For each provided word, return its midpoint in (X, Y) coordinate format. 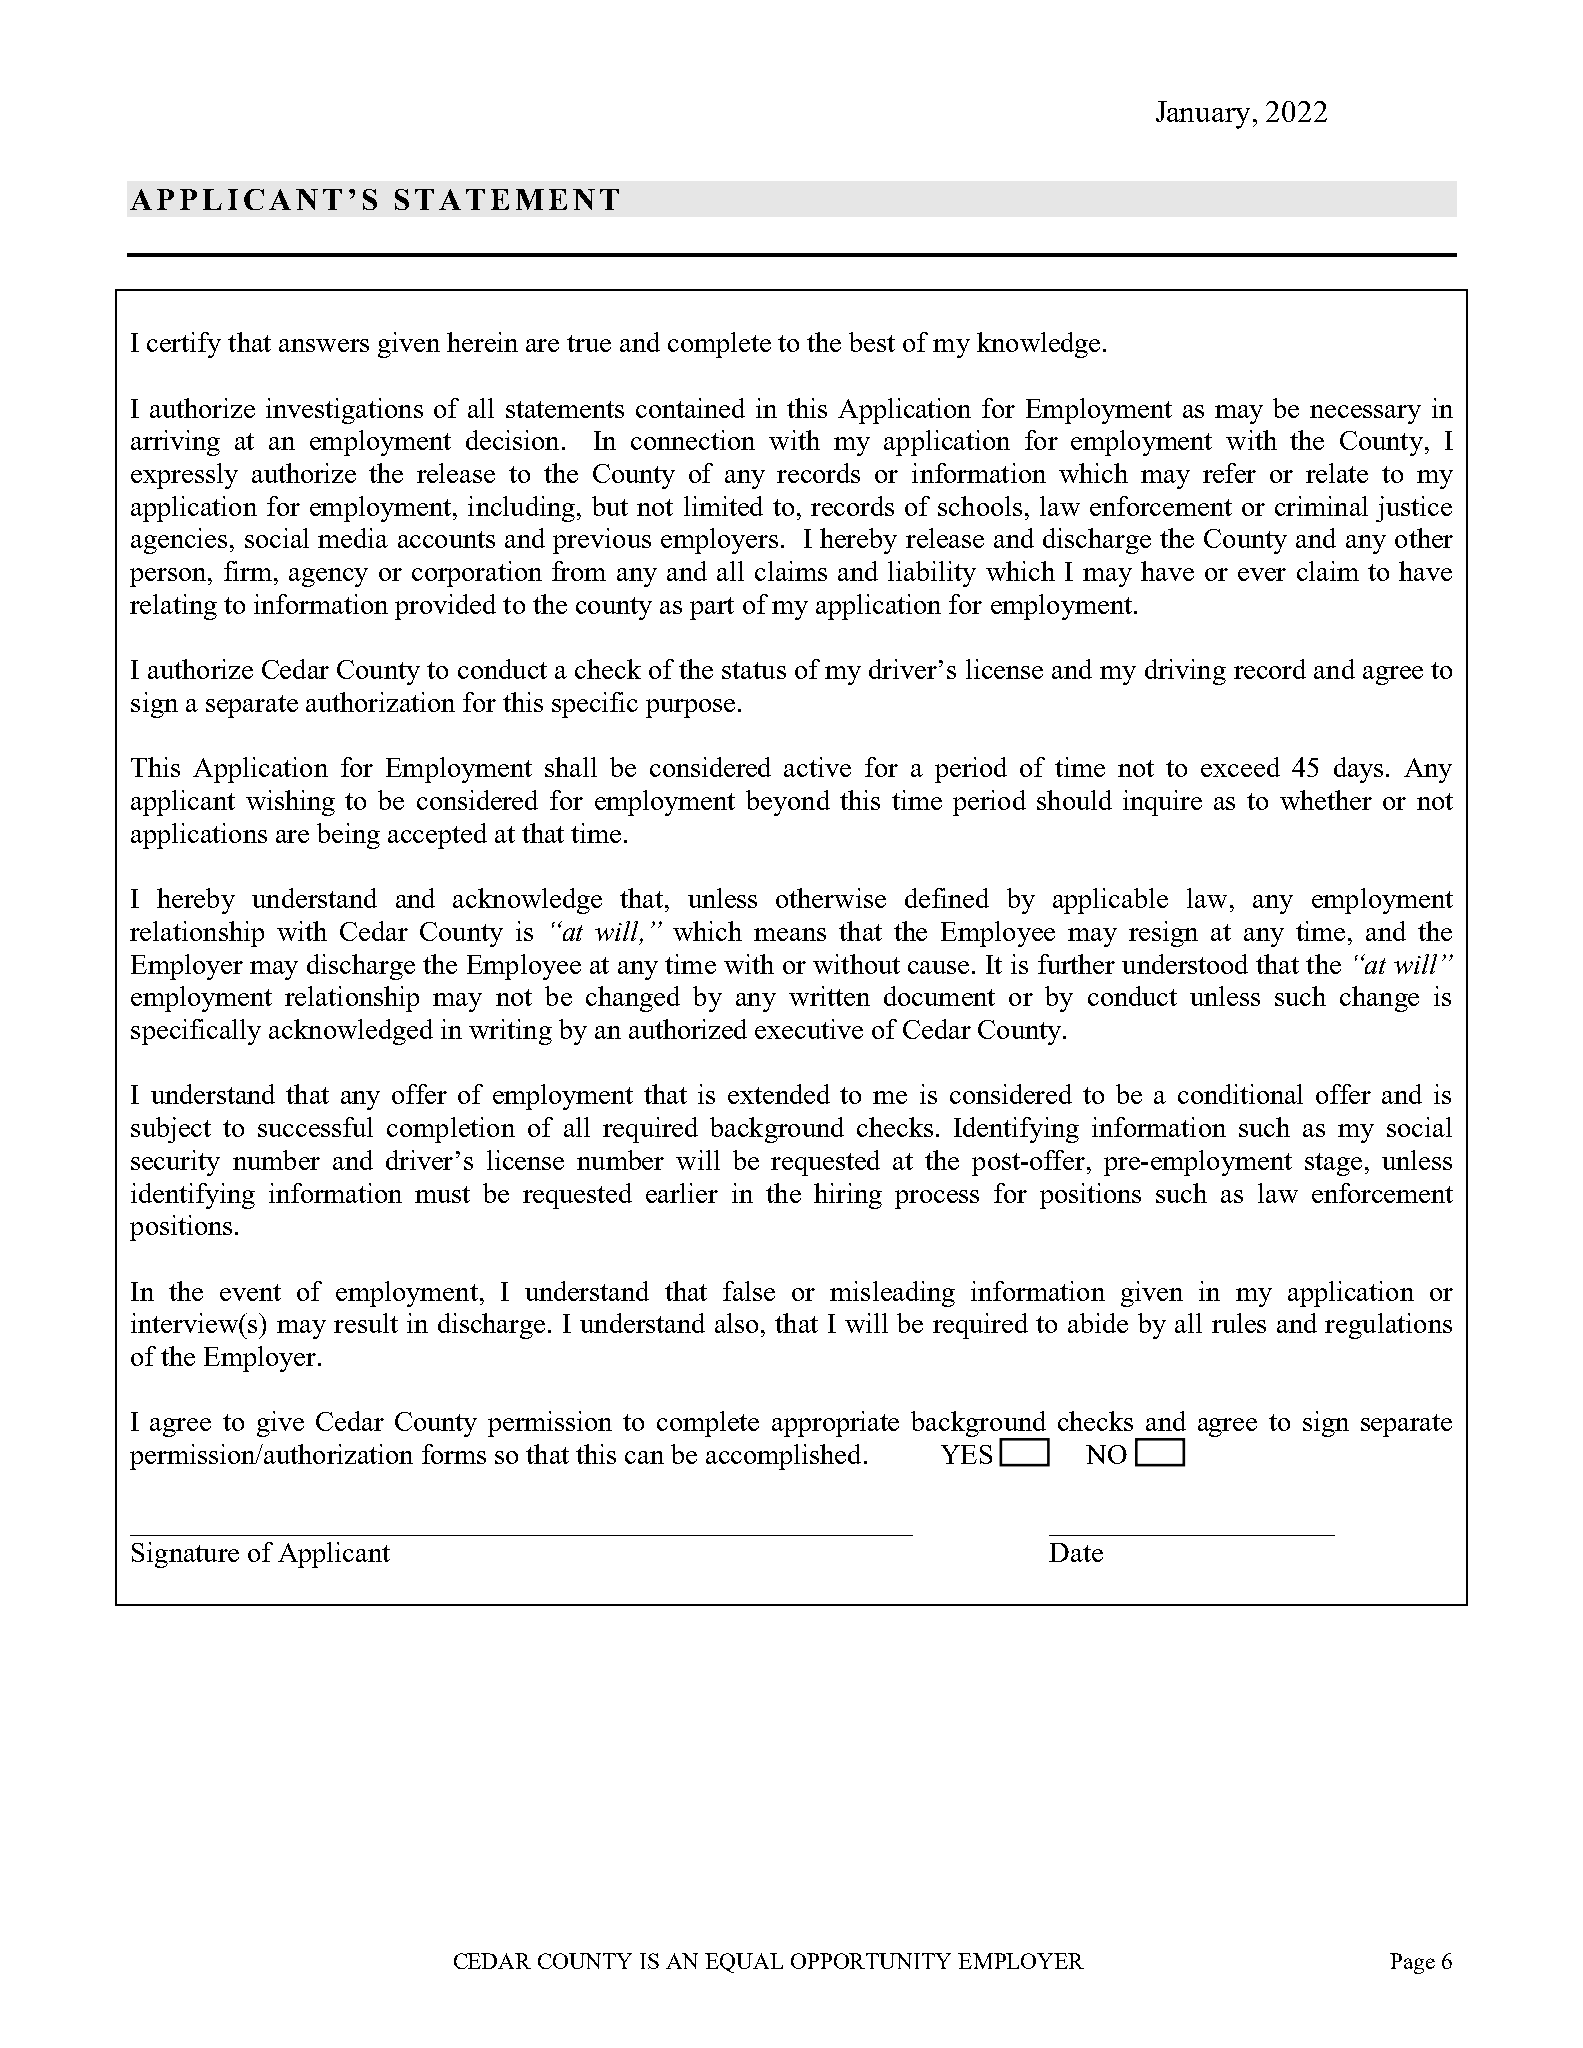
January (1203, 115)
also (736, 1323)
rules (1239, 1323)
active (817, 767)
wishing (290, 803)
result (366, 1323)
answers (324, 345)
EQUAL (744, 1963)
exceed (1240, 767)
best (872, 342)
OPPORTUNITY (871, 1961)
